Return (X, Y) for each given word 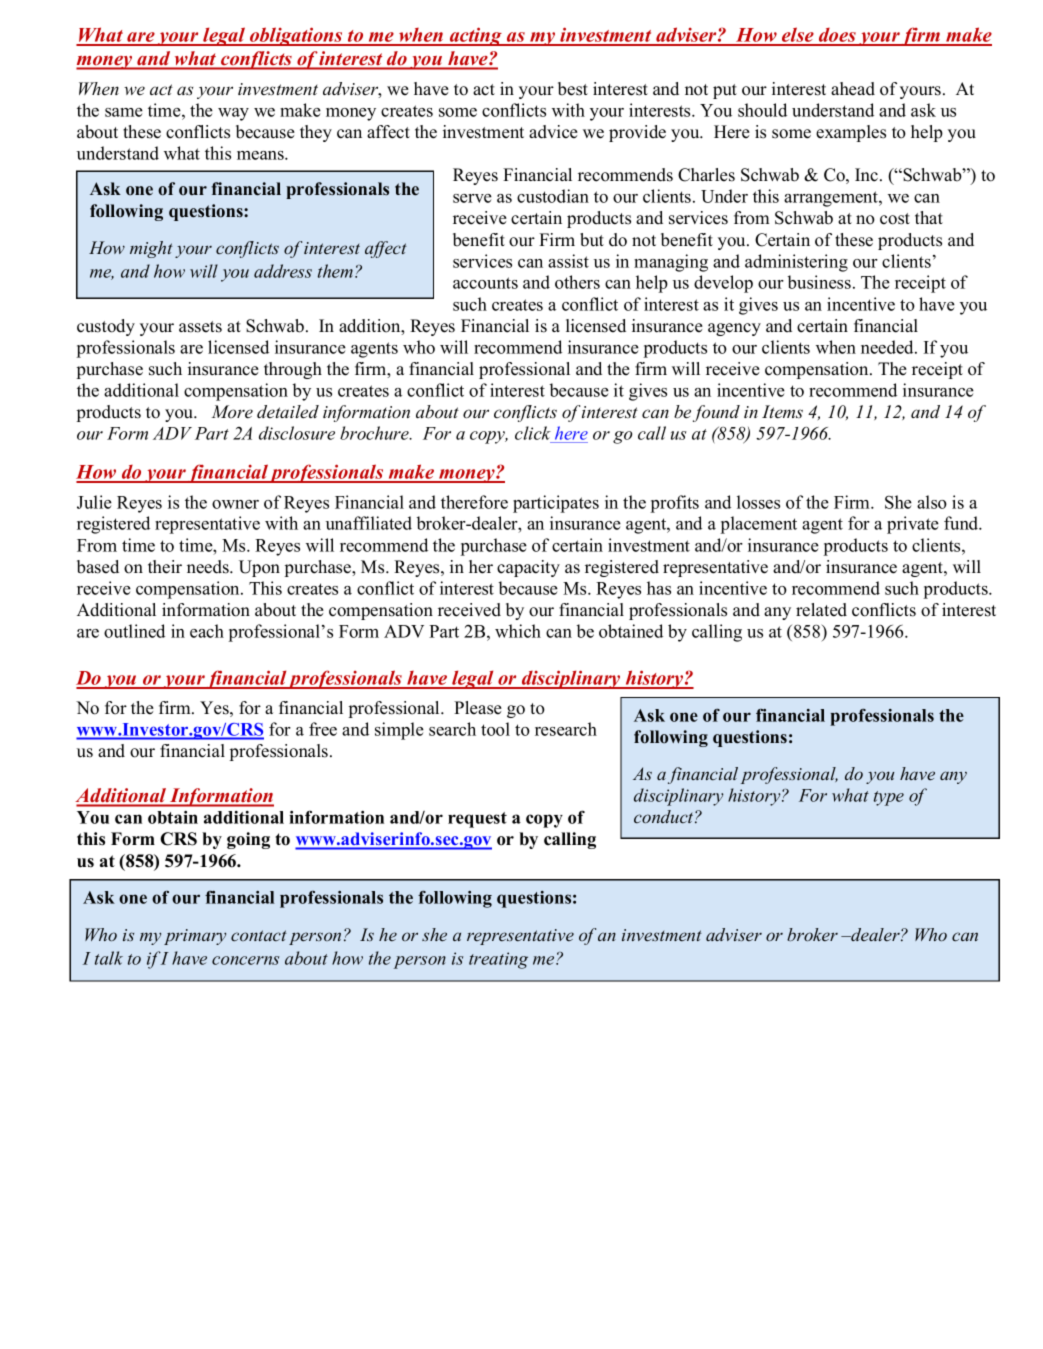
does (837, 36)
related (821, 610)
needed (888, 347)
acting (475, 36)
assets (200, 327)
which (518, 631)
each (207, 631)
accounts (485, 283)
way (233, 114)
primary (195, 937)
